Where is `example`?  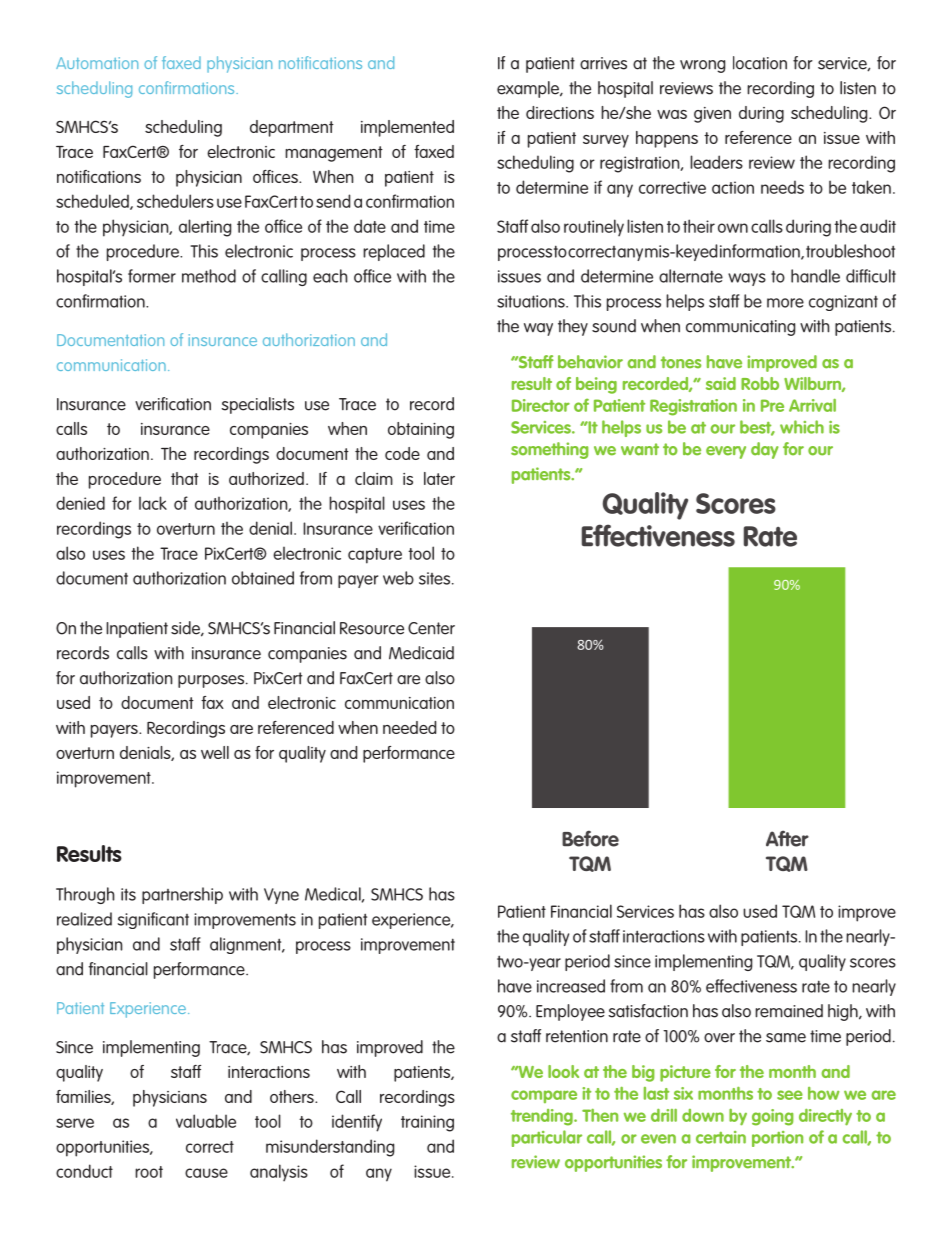 example is located at coordinates (529, 89).
